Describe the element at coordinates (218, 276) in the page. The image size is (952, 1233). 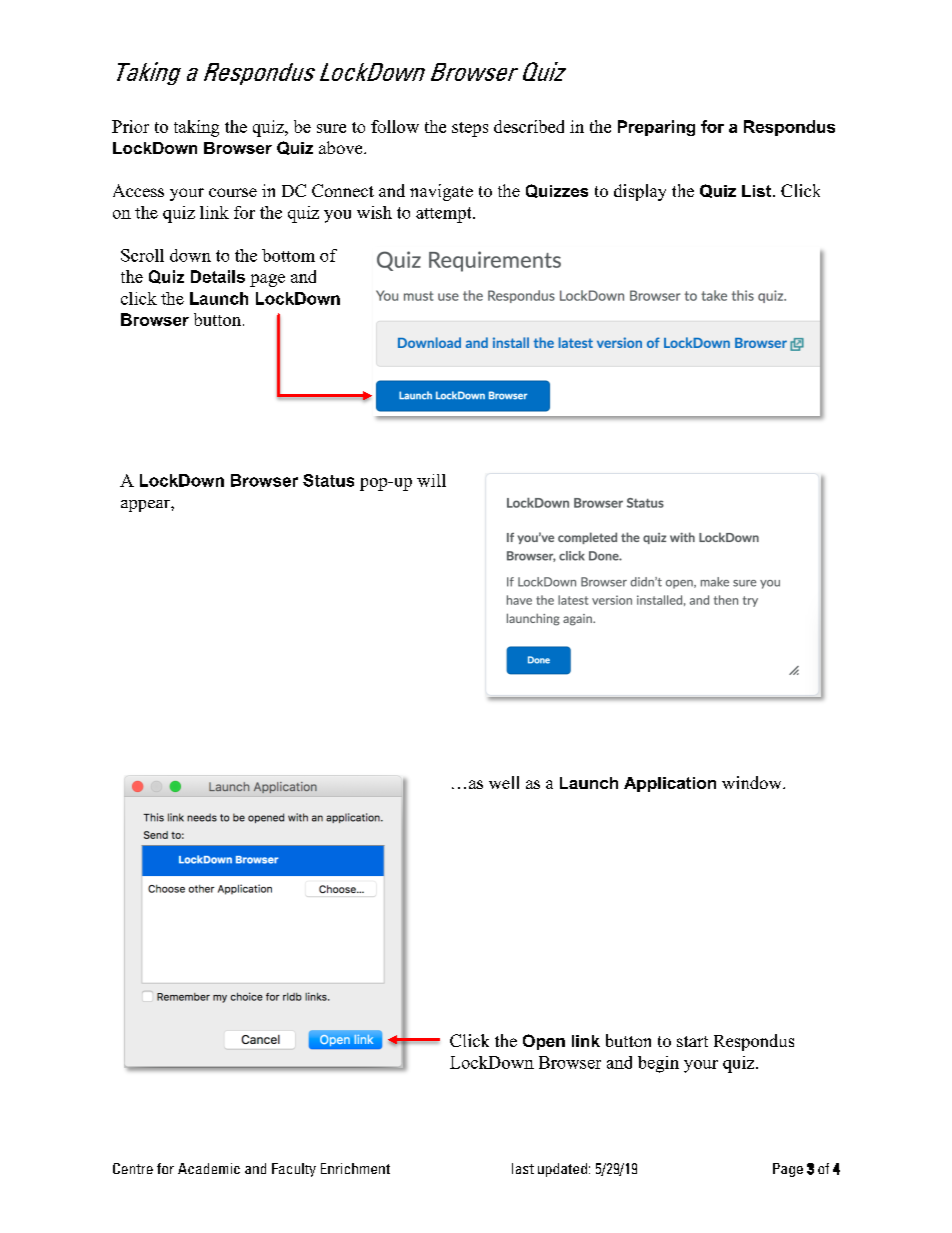
I see `Details` at that location.
